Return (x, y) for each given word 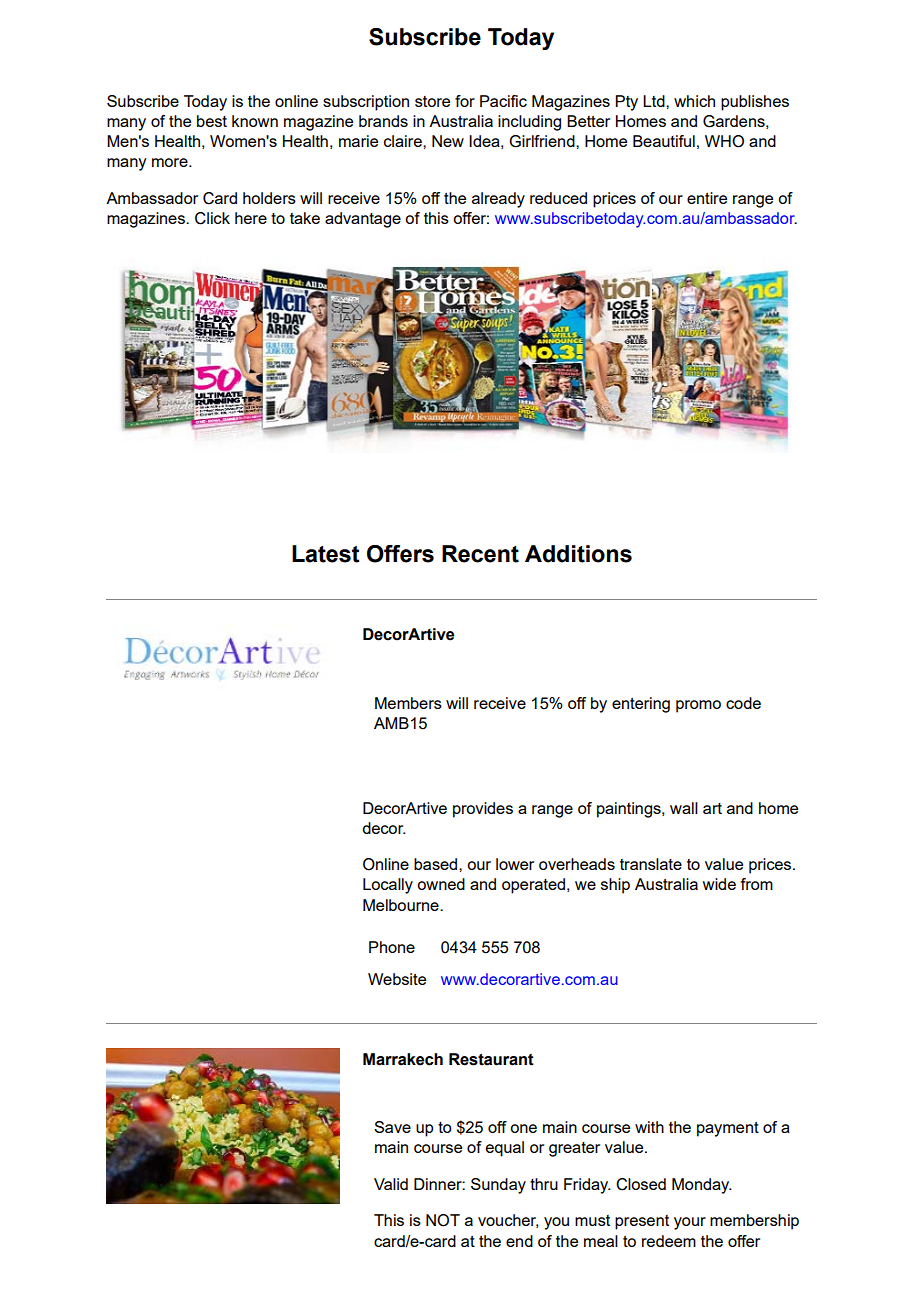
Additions (578, 554)
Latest (326, 554)
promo (698, 706)
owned (441, 884)
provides (483, 810)
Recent (480, 554)
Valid (391, 1184)
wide (719, 884)
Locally (388, 886)
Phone (392, 947)
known (255, 121)
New (448, 141)
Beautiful (664, 141)
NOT (443, 1220)
